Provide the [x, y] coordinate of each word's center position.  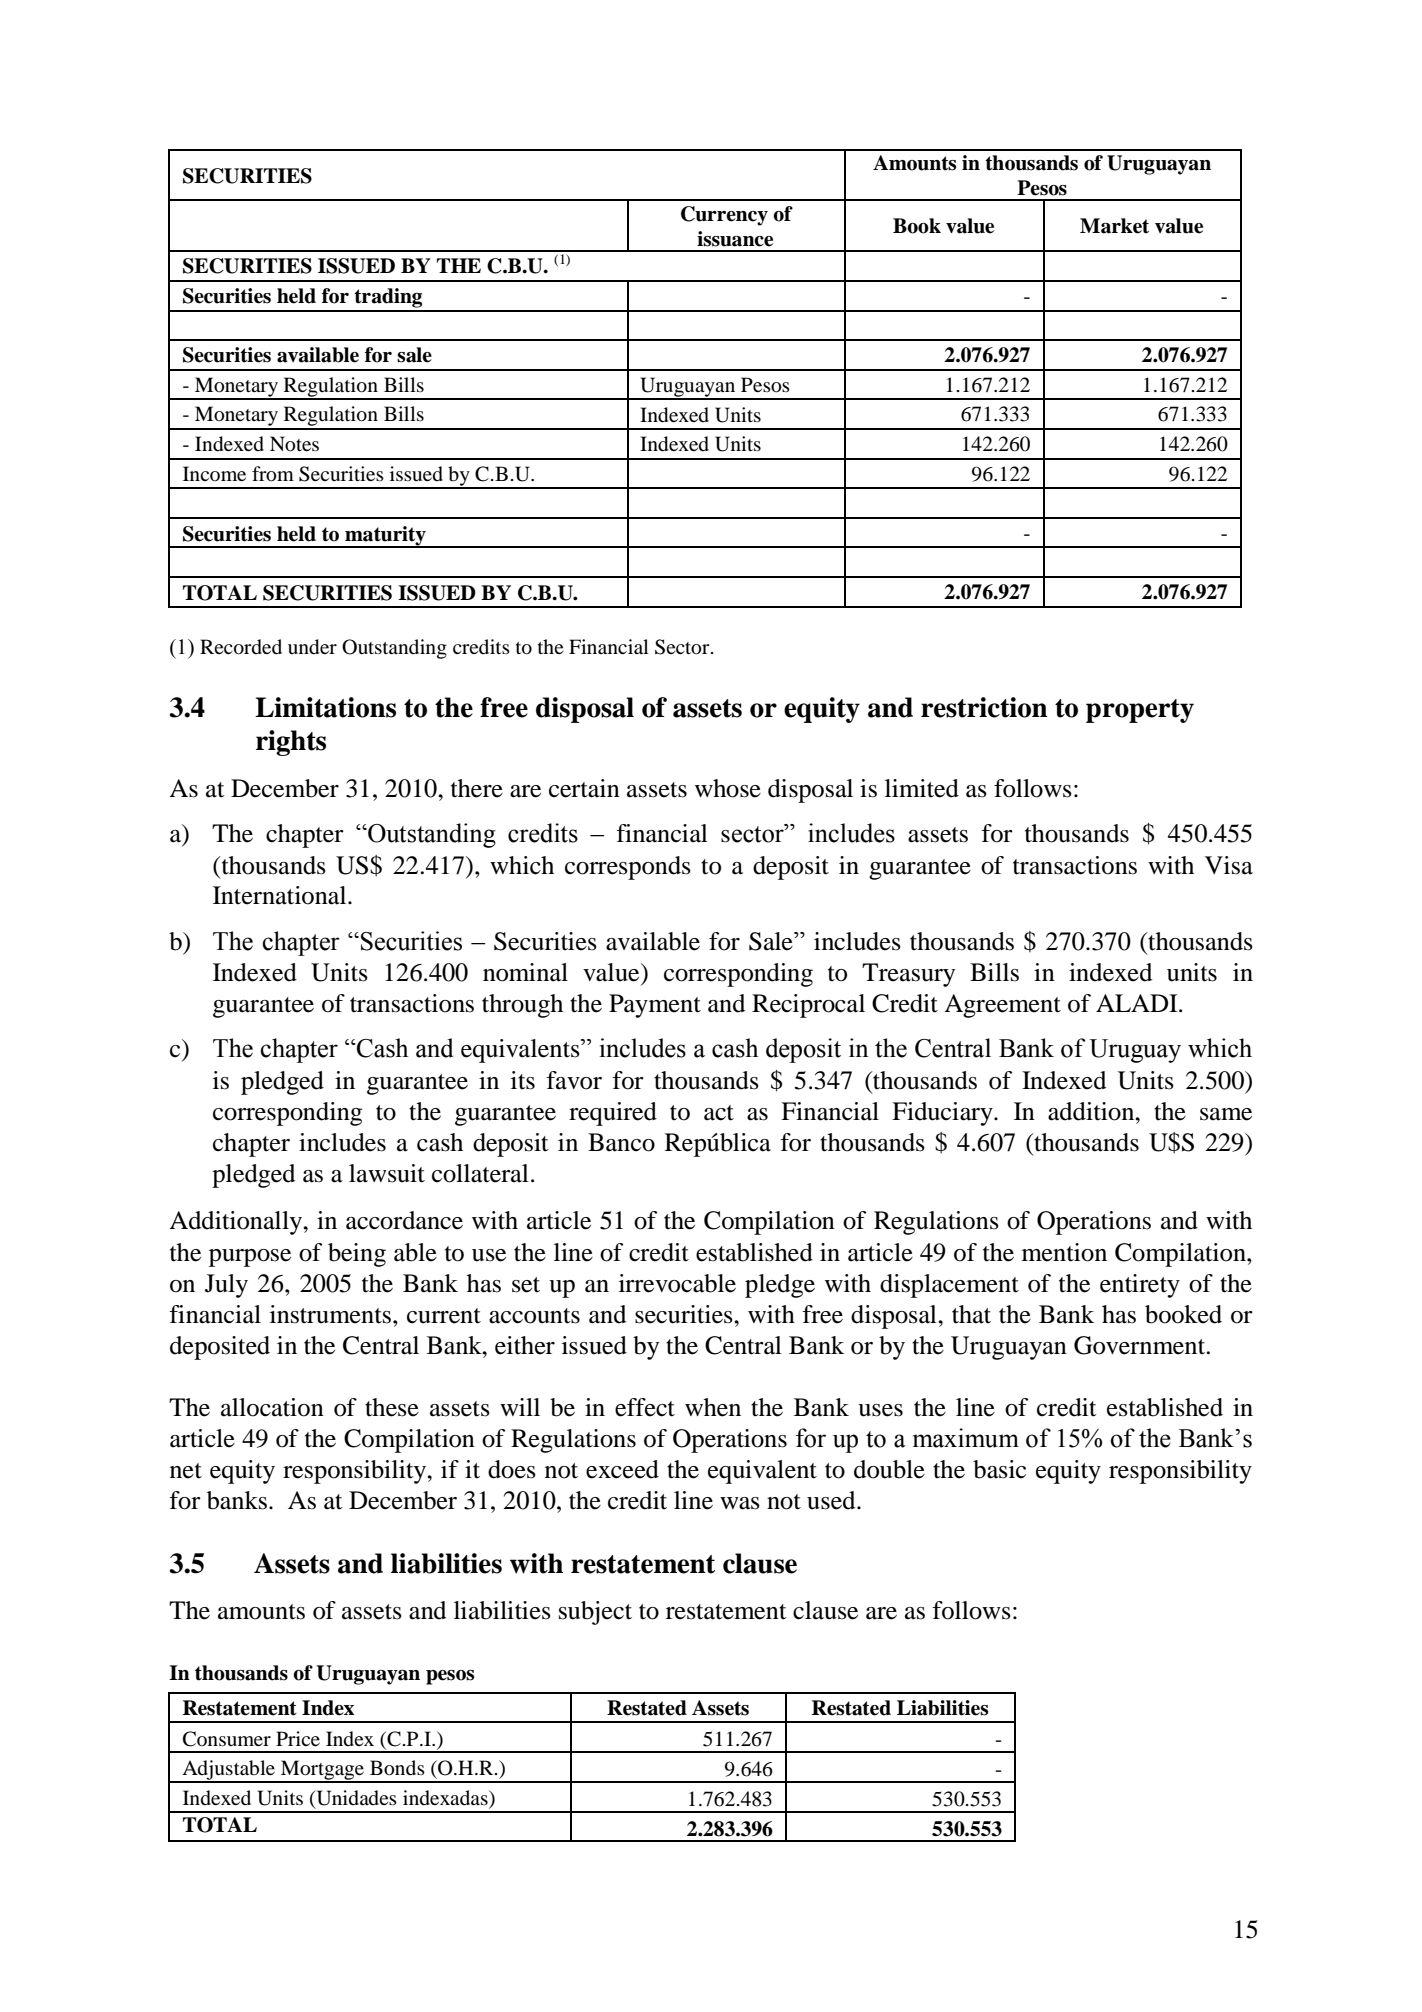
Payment [655, 1006]
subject [595, 1613]
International [281, 895]
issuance [735, 239]
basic [999, 1469]
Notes [294, 444]
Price [298, 1738]
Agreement [1002, 1006]
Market [1114, 226]
